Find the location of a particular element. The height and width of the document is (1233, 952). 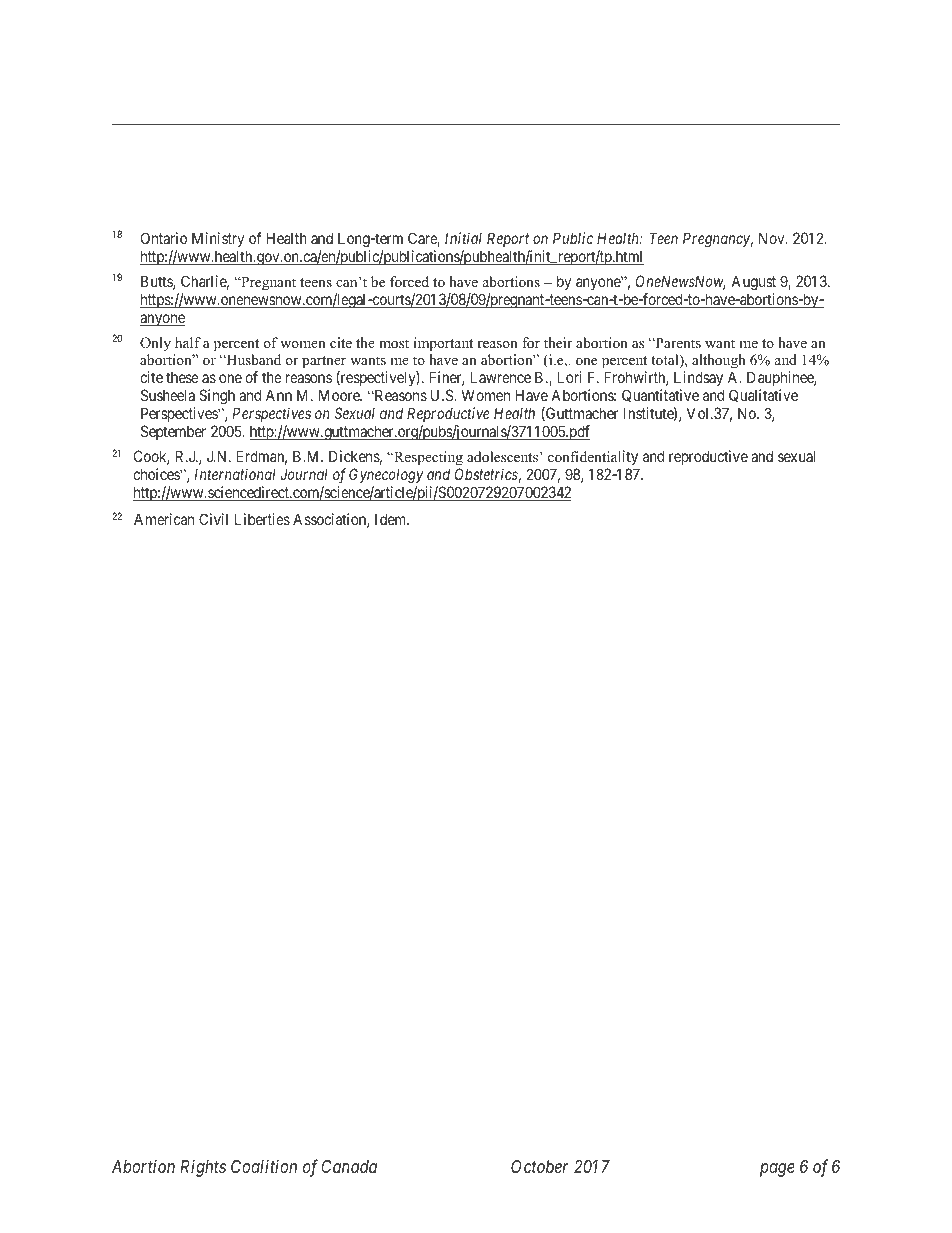

Civil is located at coordinates (213, 519).
